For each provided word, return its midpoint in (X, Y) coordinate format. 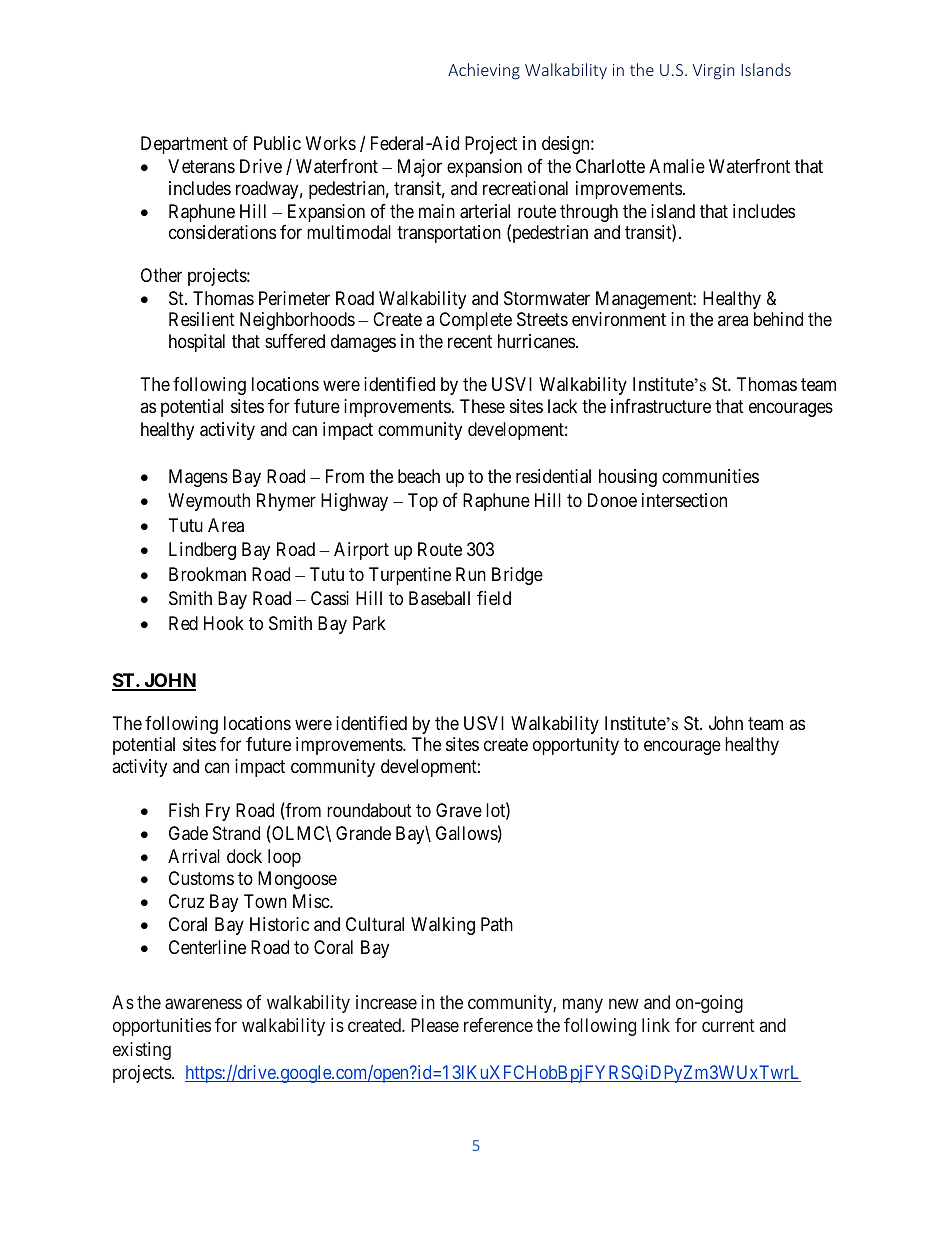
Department (184, 145)
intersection (684, 500)
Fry (218, 812)
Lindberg (202, 551)
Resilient (202, 319)
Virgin (713, 72)
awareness (203, 1003)
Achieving (484, 71)
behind (778, 319)
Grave (459, 810)
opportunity (576, 746)
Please (435, 1025)
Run (471, 574)
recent (470, 341)
